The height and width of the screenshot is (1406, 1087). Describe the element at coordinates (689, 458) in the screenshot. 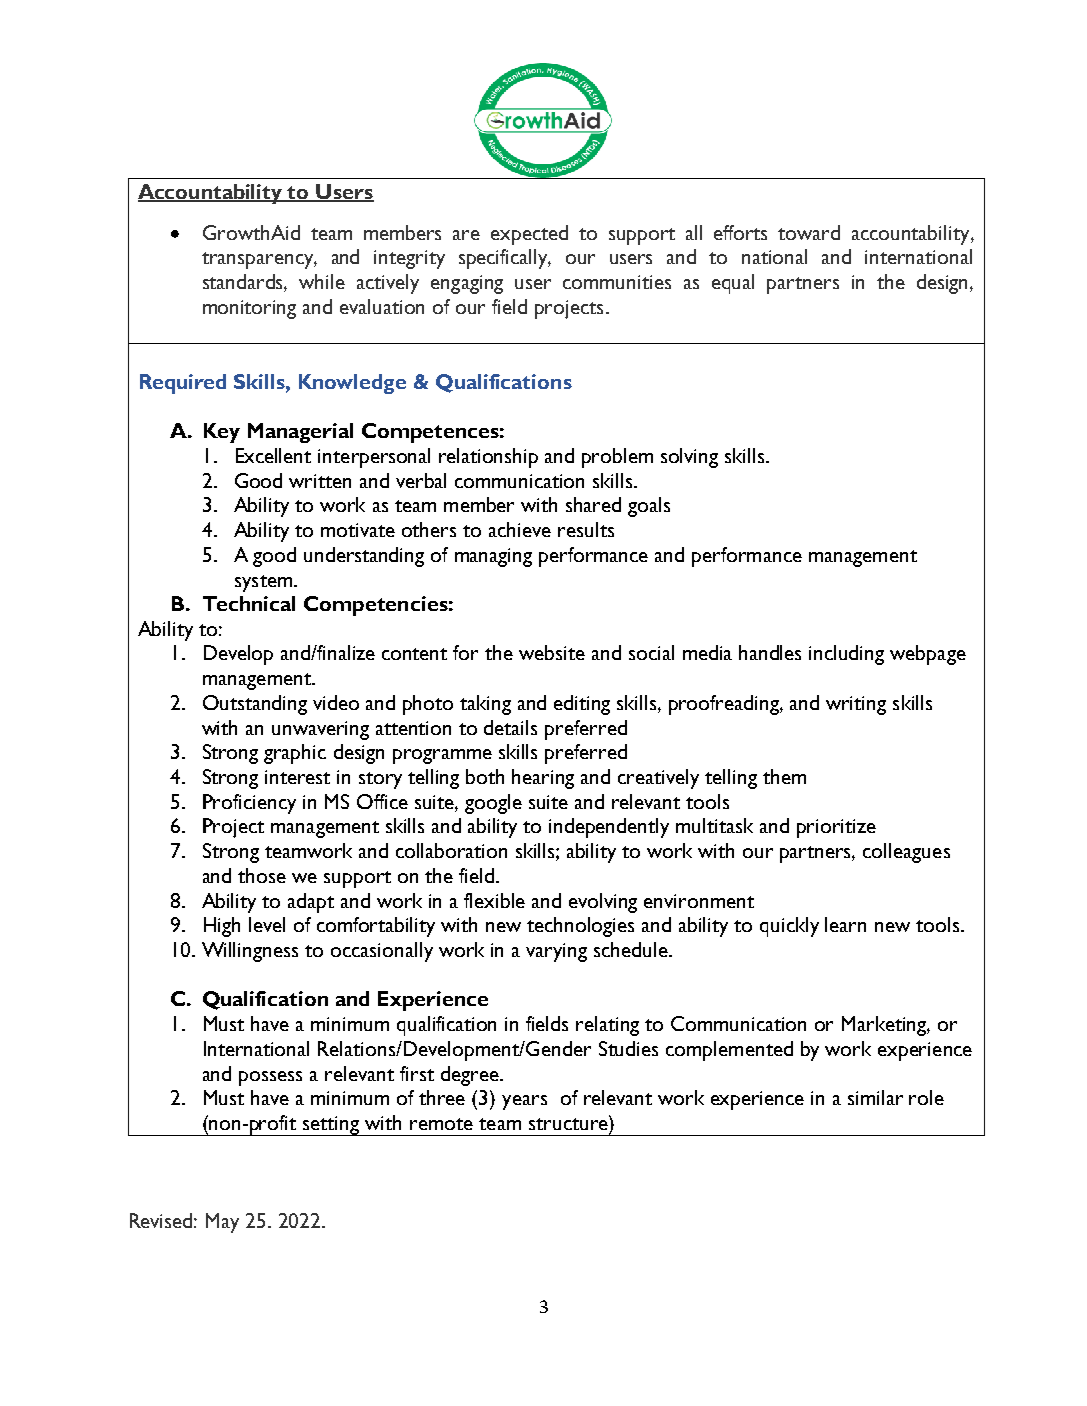

I see `solving` at that location.
